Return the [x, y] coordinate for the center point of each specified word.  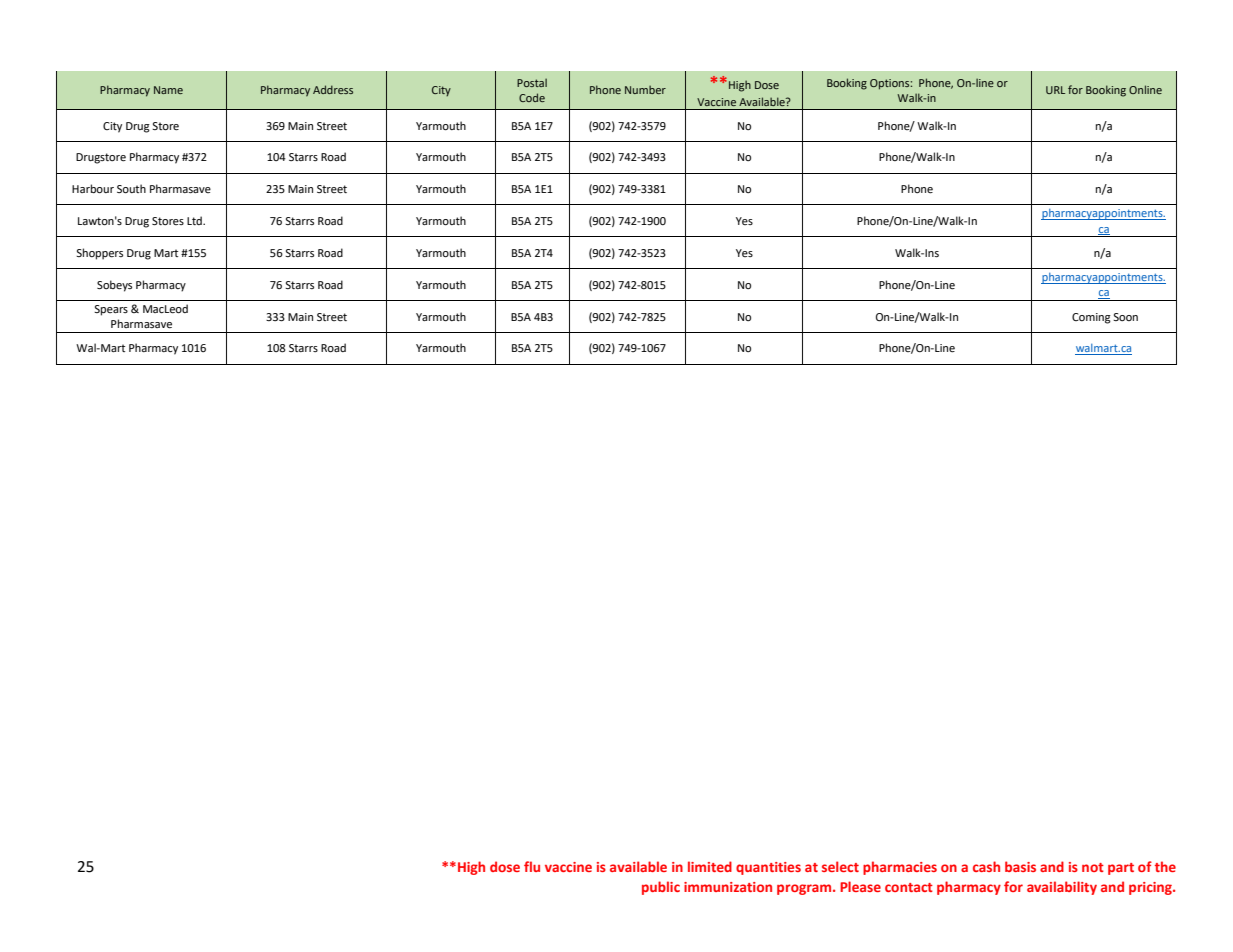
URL [1055, 90]
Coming [1091, 318]
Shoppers [99, 254]
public [661, 888]
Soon [1125, 317]
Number [645, 89]
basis [1020, 866]
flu [532, 866]
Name [168, 90]
